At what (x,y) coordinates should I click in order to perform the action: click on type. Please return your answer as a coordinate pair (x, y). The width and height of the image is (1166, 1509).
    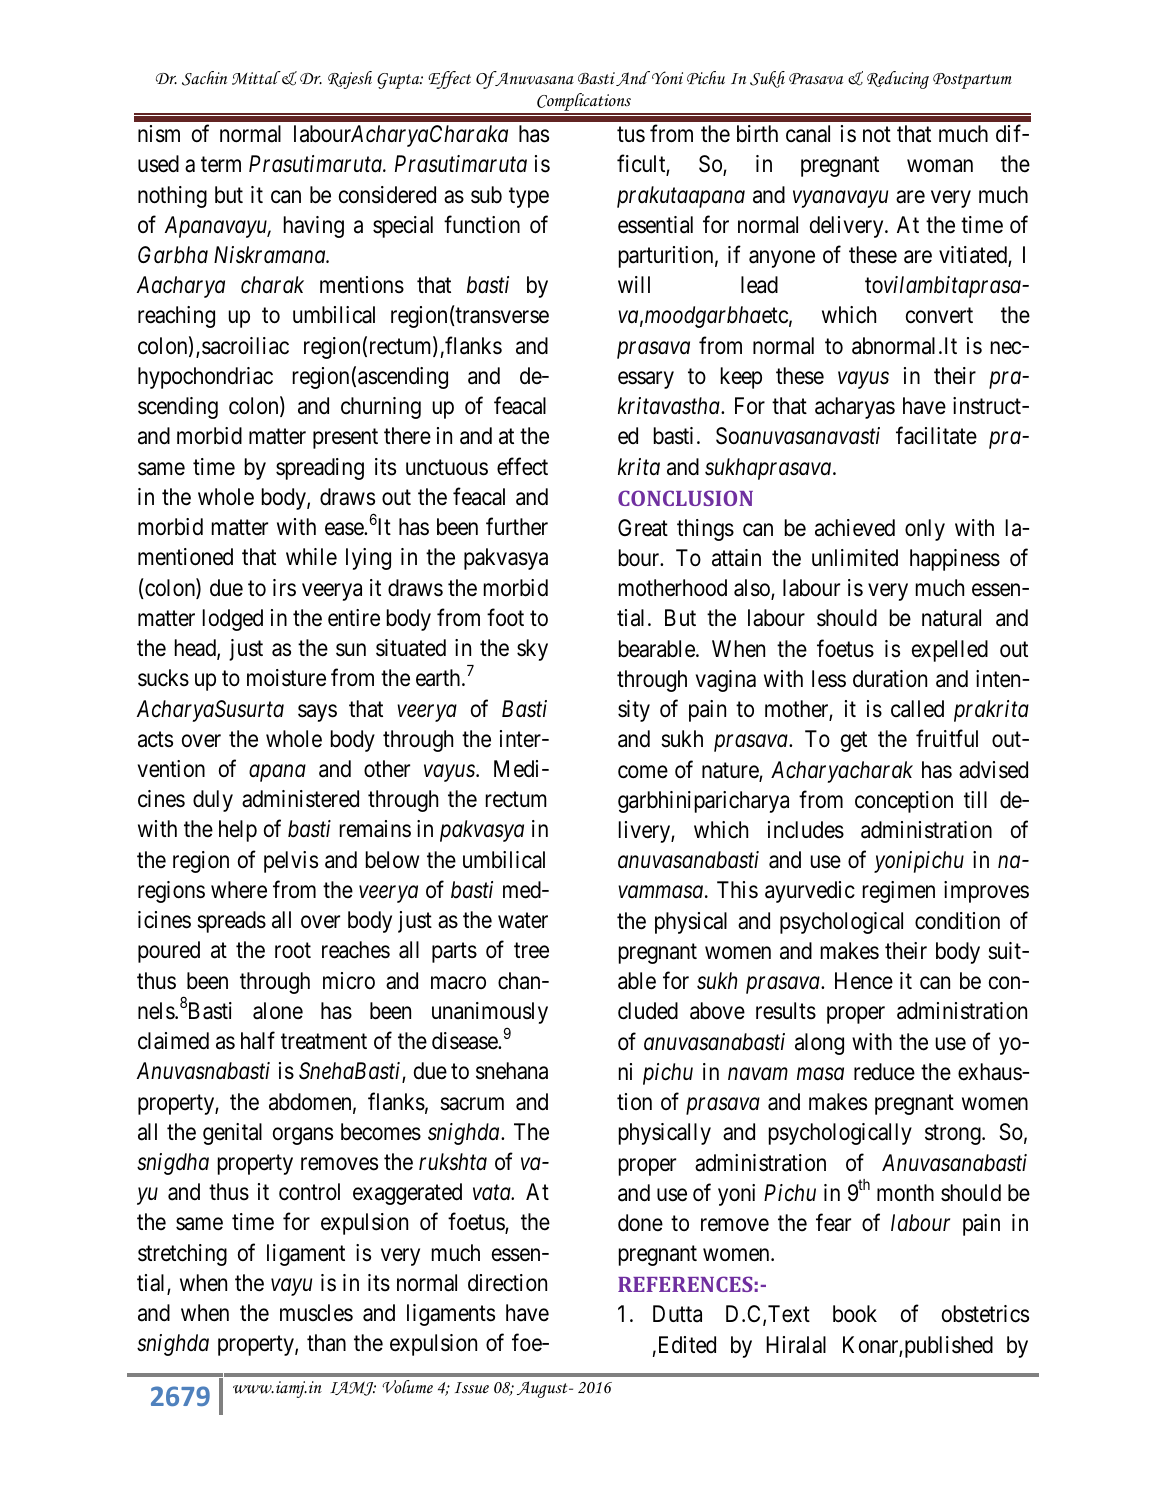
    Looking at the image, I should click on (529, 197).
